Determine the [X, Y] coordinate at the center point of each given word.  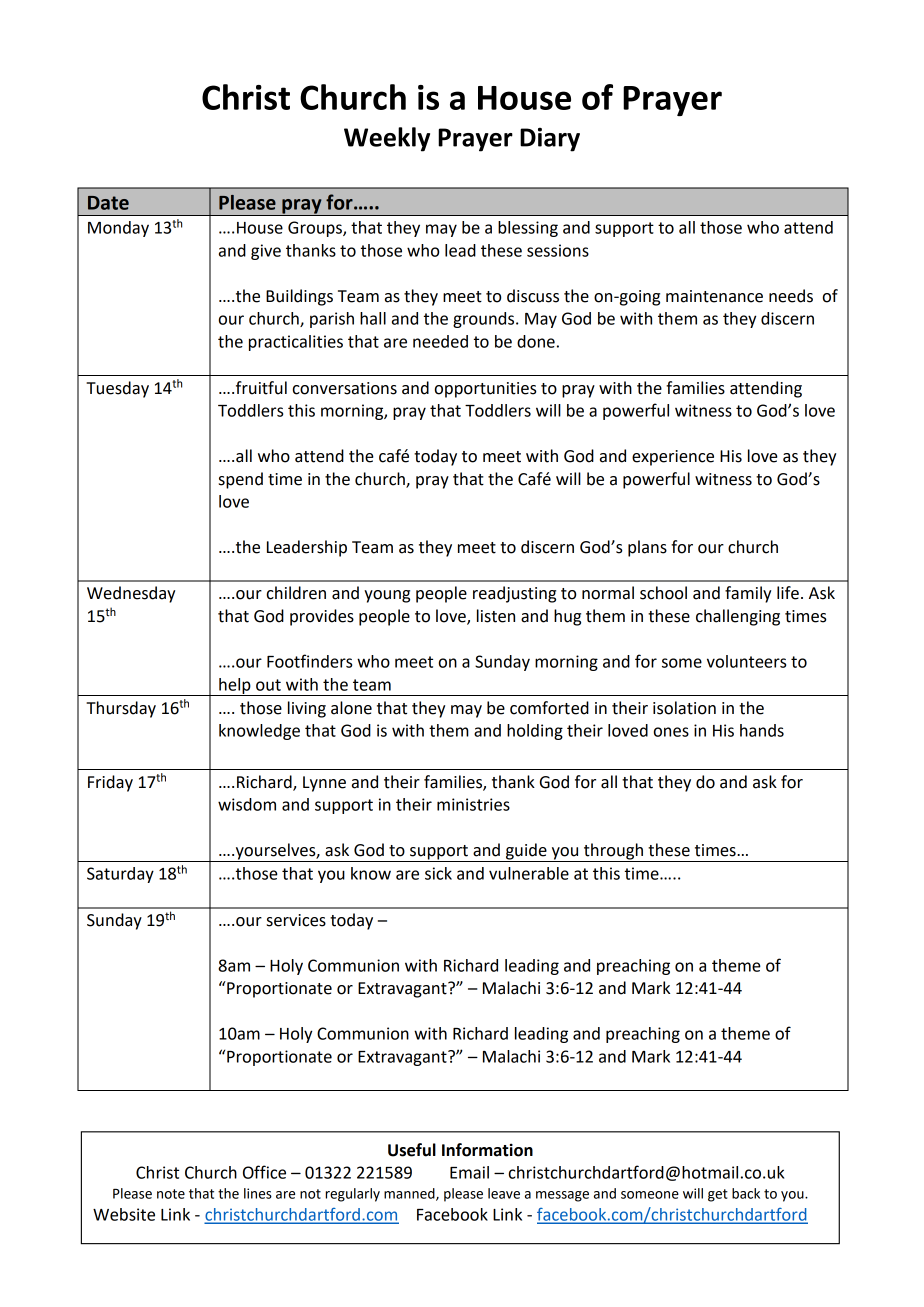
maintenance [714, 296]
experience [673, 458]
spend [241, 480]
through [613, 852]
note [171, 1194]
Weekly [387, 139]
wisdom [247, 804]
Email [469, 1172]
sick [438, 873]
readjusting [514, 594]
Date [108, 203]
